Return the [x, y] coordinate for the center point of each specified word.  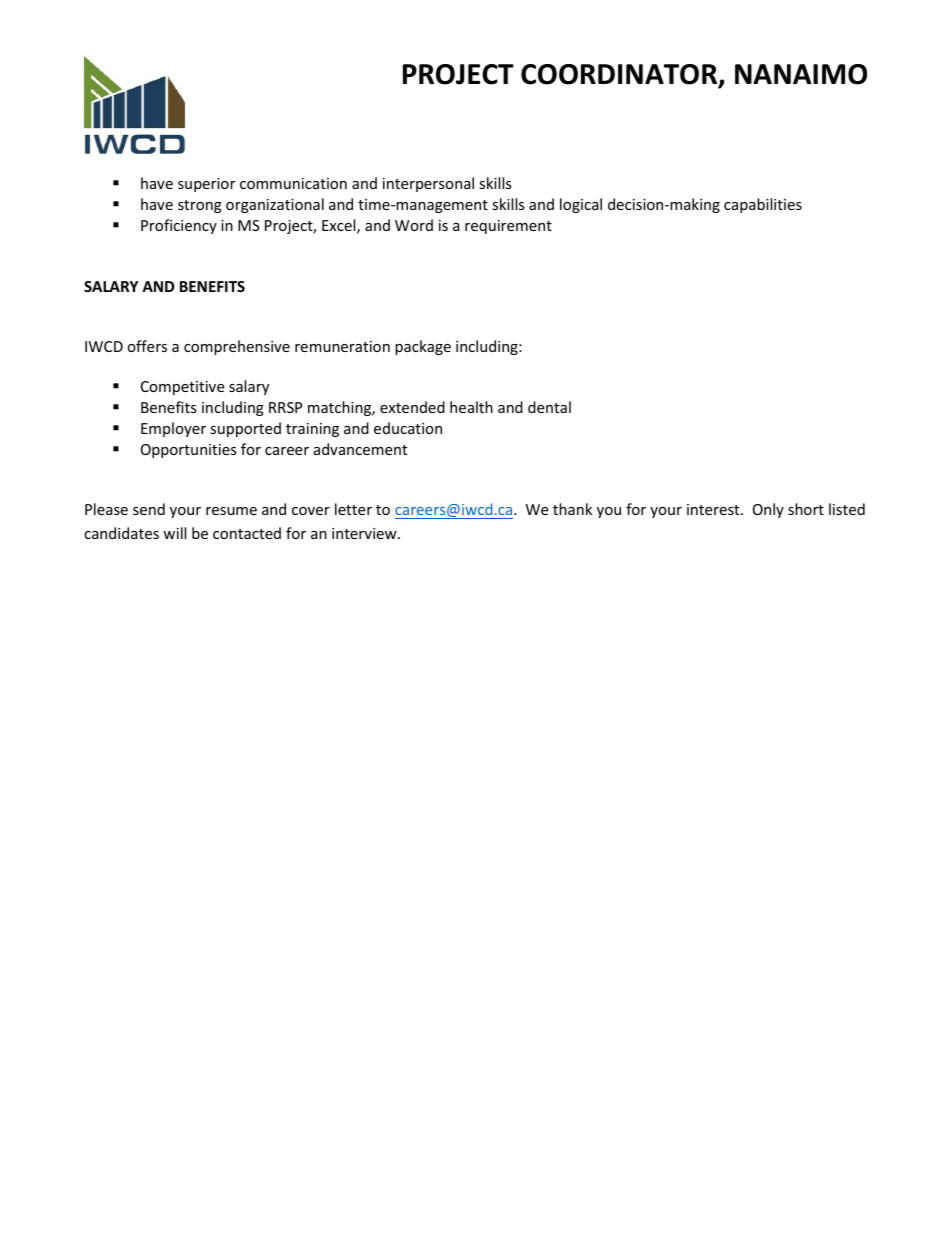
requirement [508, 227]
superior [206, 185]
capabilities [763, 205]
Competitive [182, 388]
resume [231, 511]
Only [768, 510]
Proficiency [179, 226]
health [471, 407]
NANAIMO [801, 74]
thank [572, 509]
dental [549, 407]
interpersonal [428, 184]
